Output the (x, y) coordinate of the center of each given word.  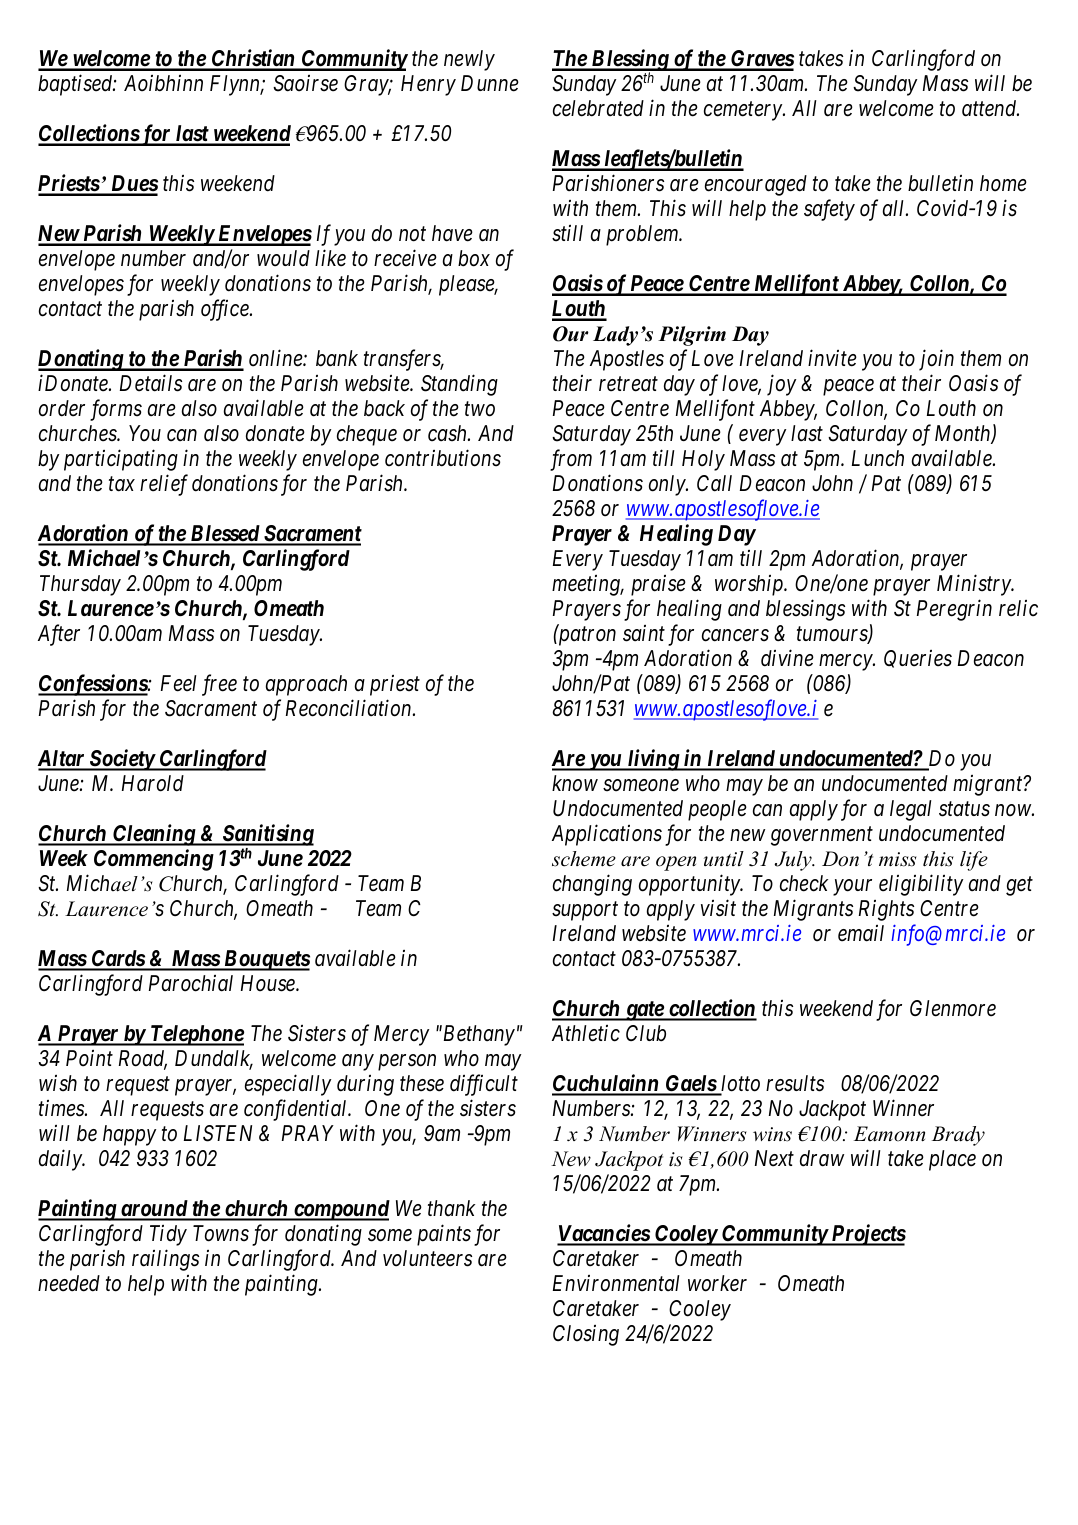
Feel (179, 683)
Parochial (191, 983)
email (861, 933)
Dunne (490, 83)
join (936, 360)
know (575, 783)
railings (165, 1260)
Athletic (586, 1033)
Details (151, 383)
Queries (918, 659)
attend (990, 108)
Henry (428, 85)
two (480, 409)
